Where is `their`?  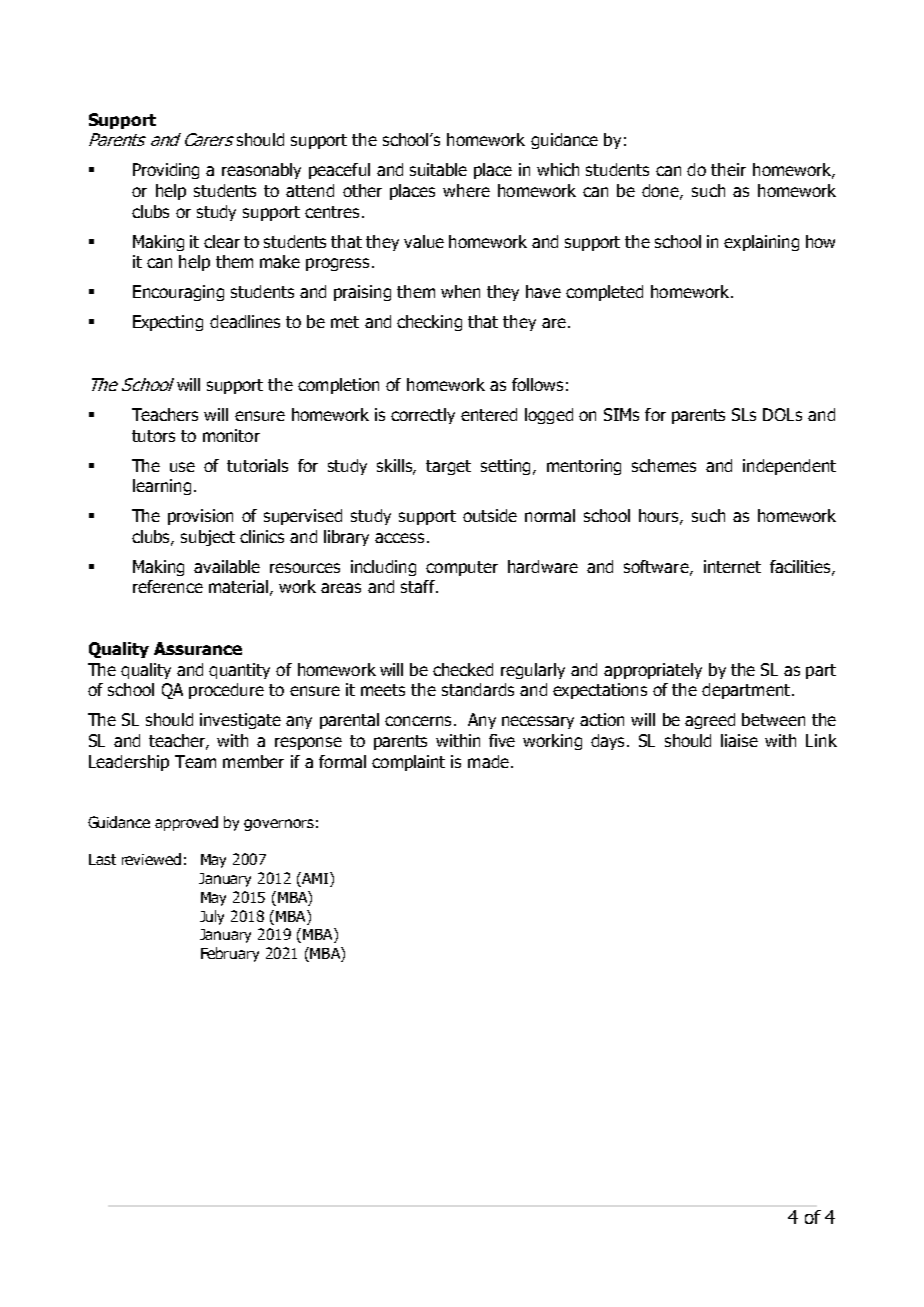
their is located at coordinates (728, 169).
